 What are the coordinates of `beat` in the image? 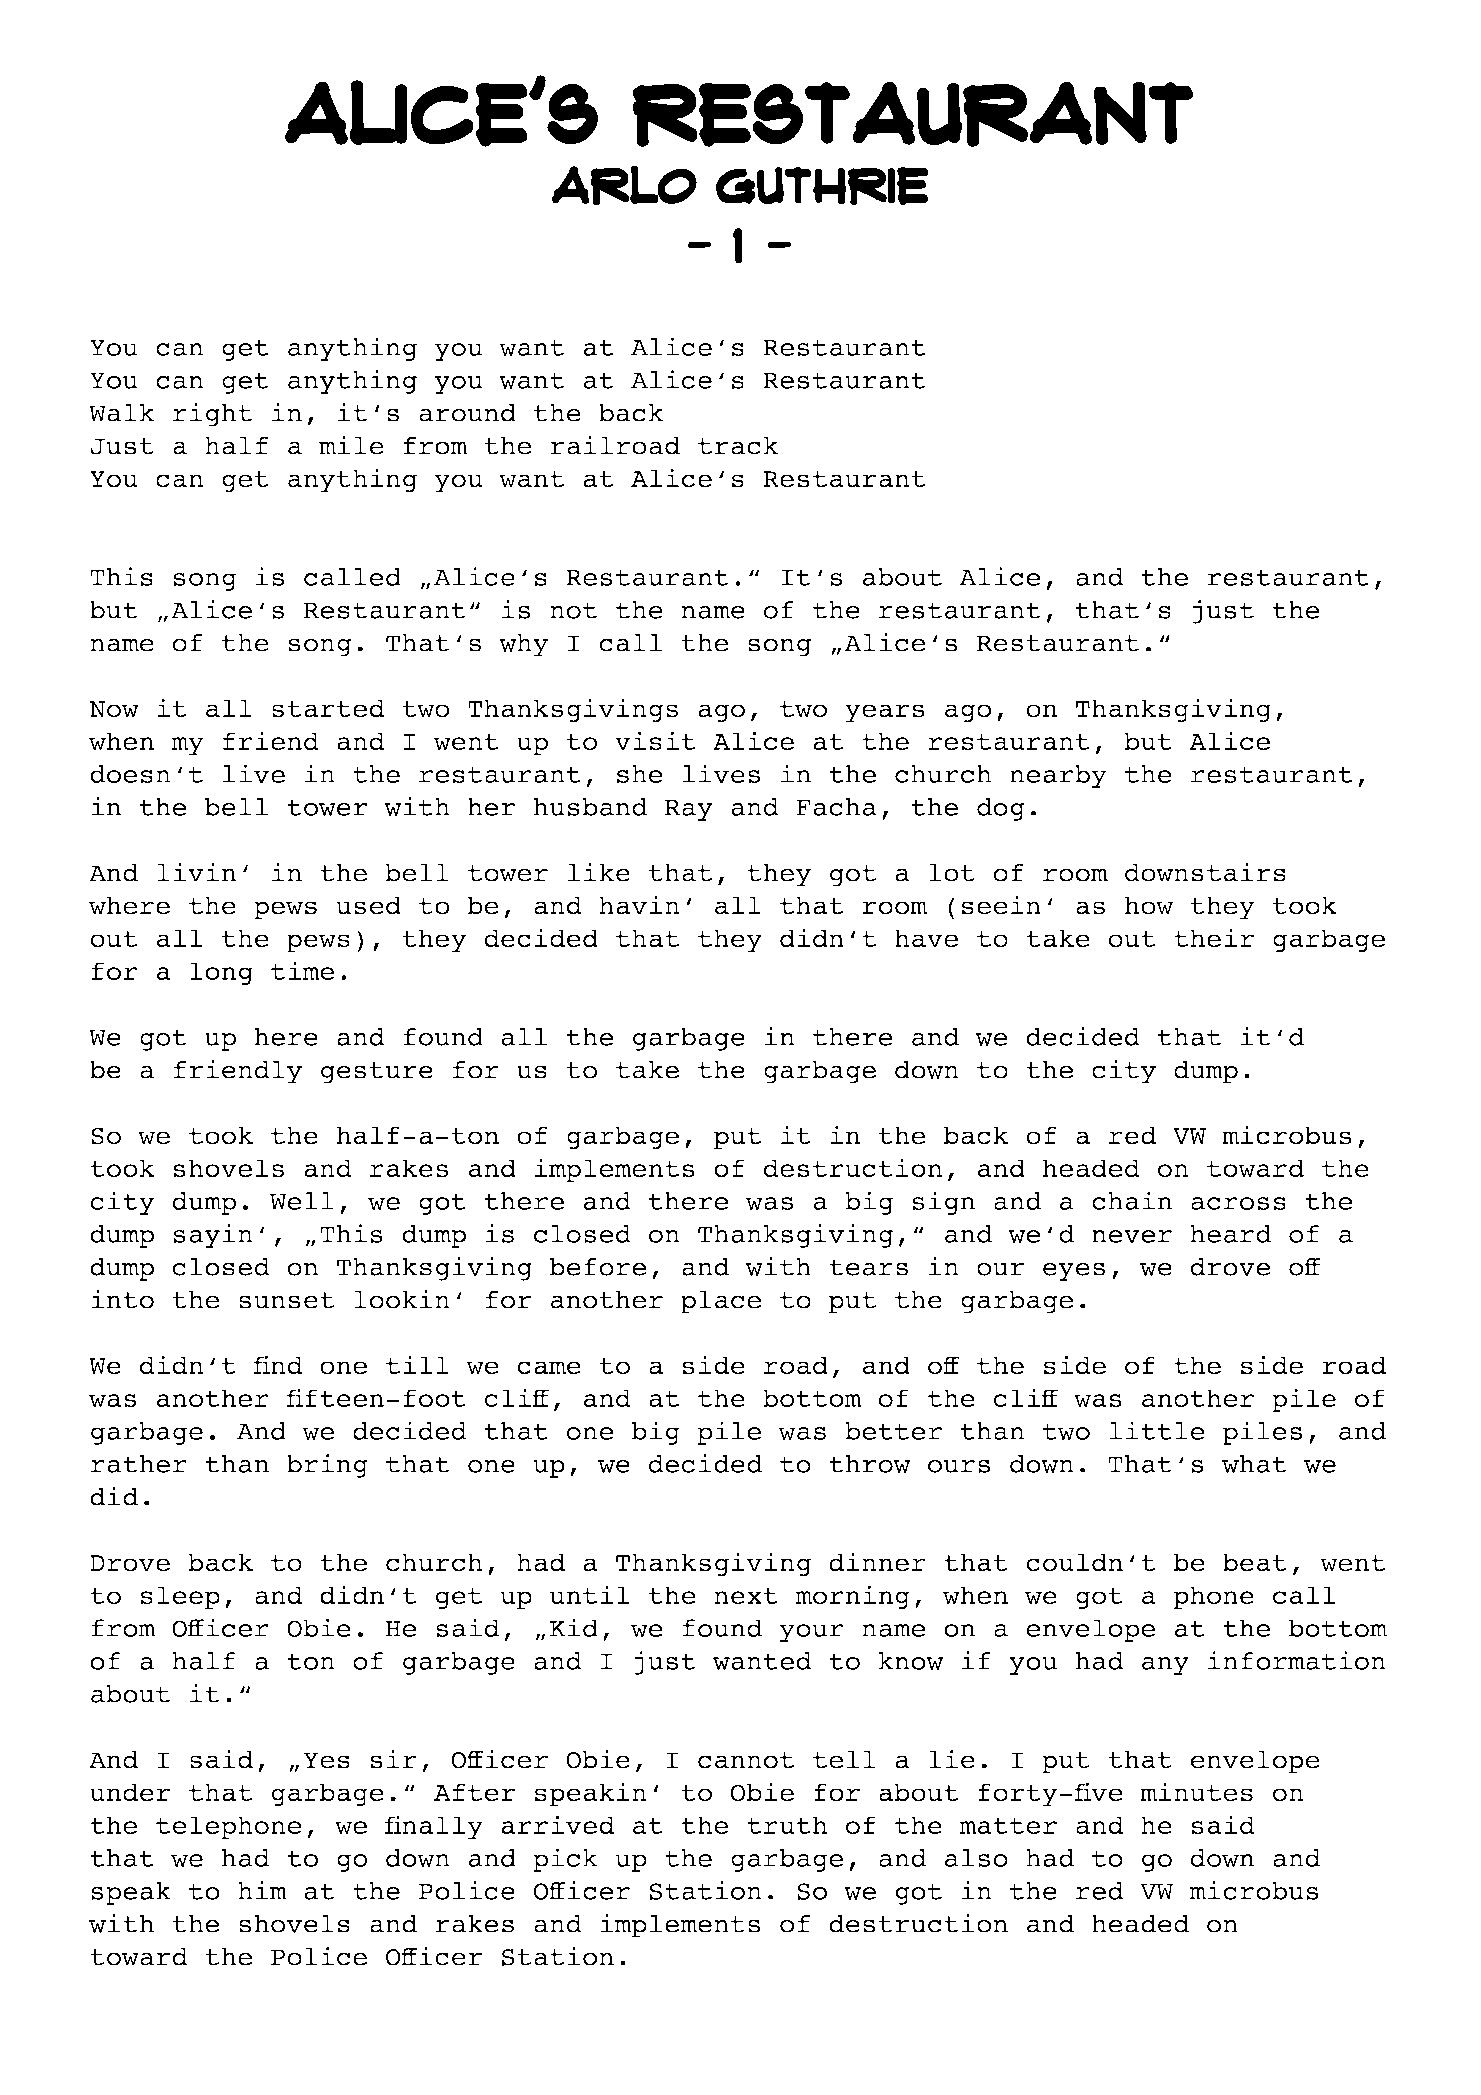 It's located at (1255, 1562).
